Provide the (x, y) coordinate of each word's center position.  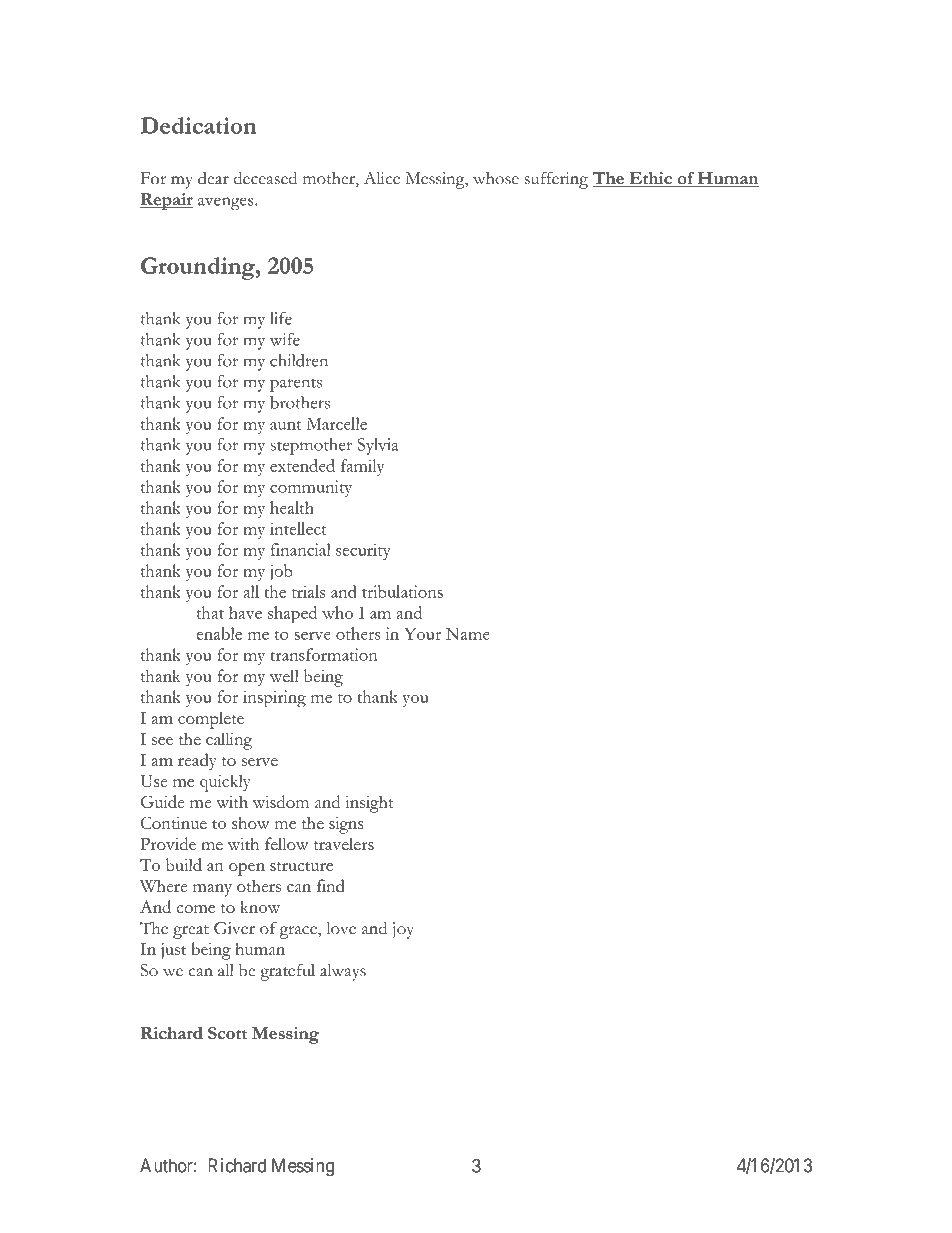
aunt (286, 425)
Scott (227, 1033)
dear (213, 178)
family (362, 467)
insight (369, 804)
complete (211, 720)
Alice (382, 178)
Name (468, 634)
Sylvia (378, 446)
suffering (556, 180)
